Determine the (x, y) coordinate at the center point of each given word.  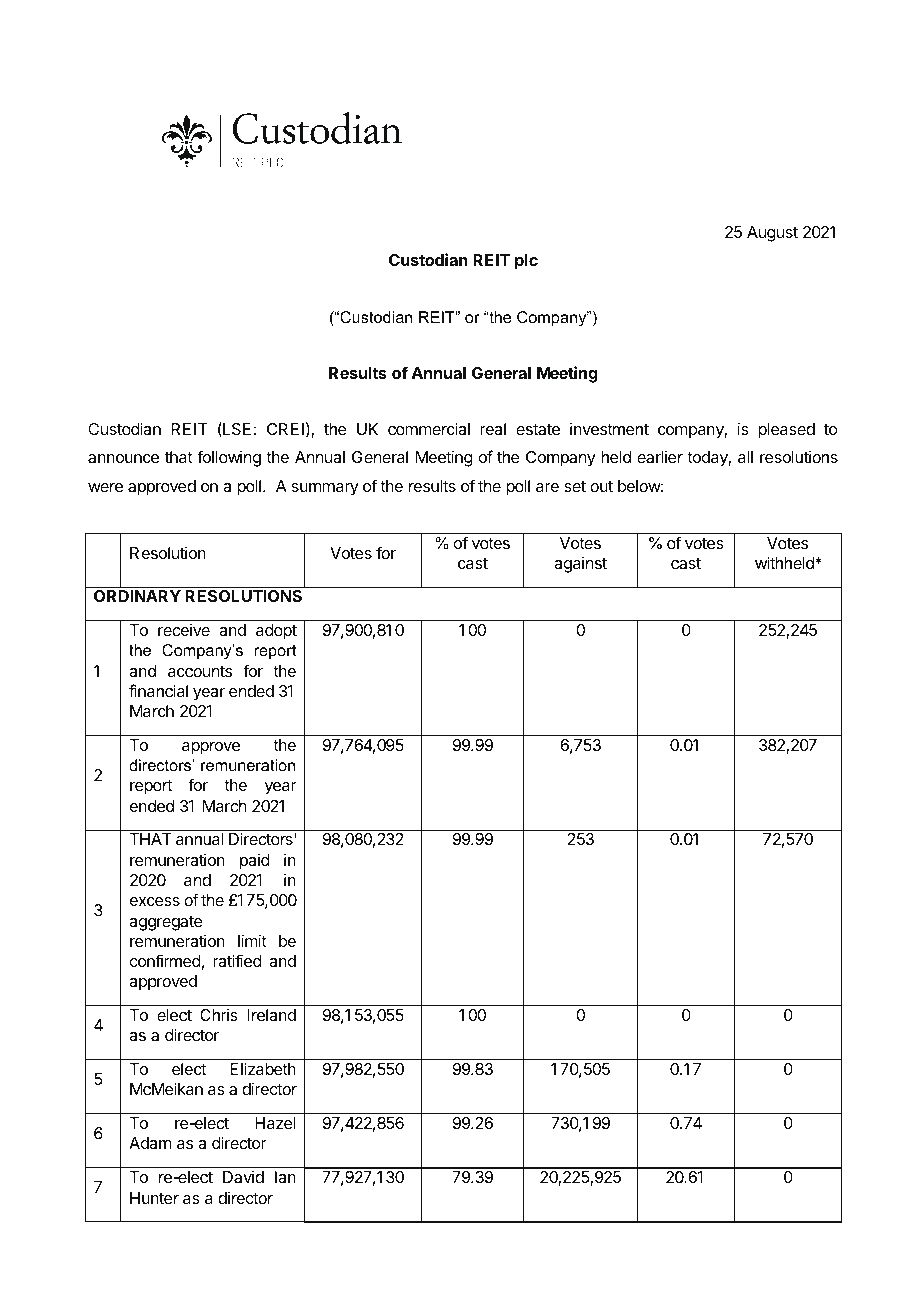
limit (252, 940)
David (243, 1177)
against (580, 565)
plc (526, 262)
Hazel (275, 1123)
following (229, 458)
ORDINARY (137, 596)
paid (255, 862)
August (772, 234)
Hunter (154, 1198)
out (601, 486)
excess (155, 901)
